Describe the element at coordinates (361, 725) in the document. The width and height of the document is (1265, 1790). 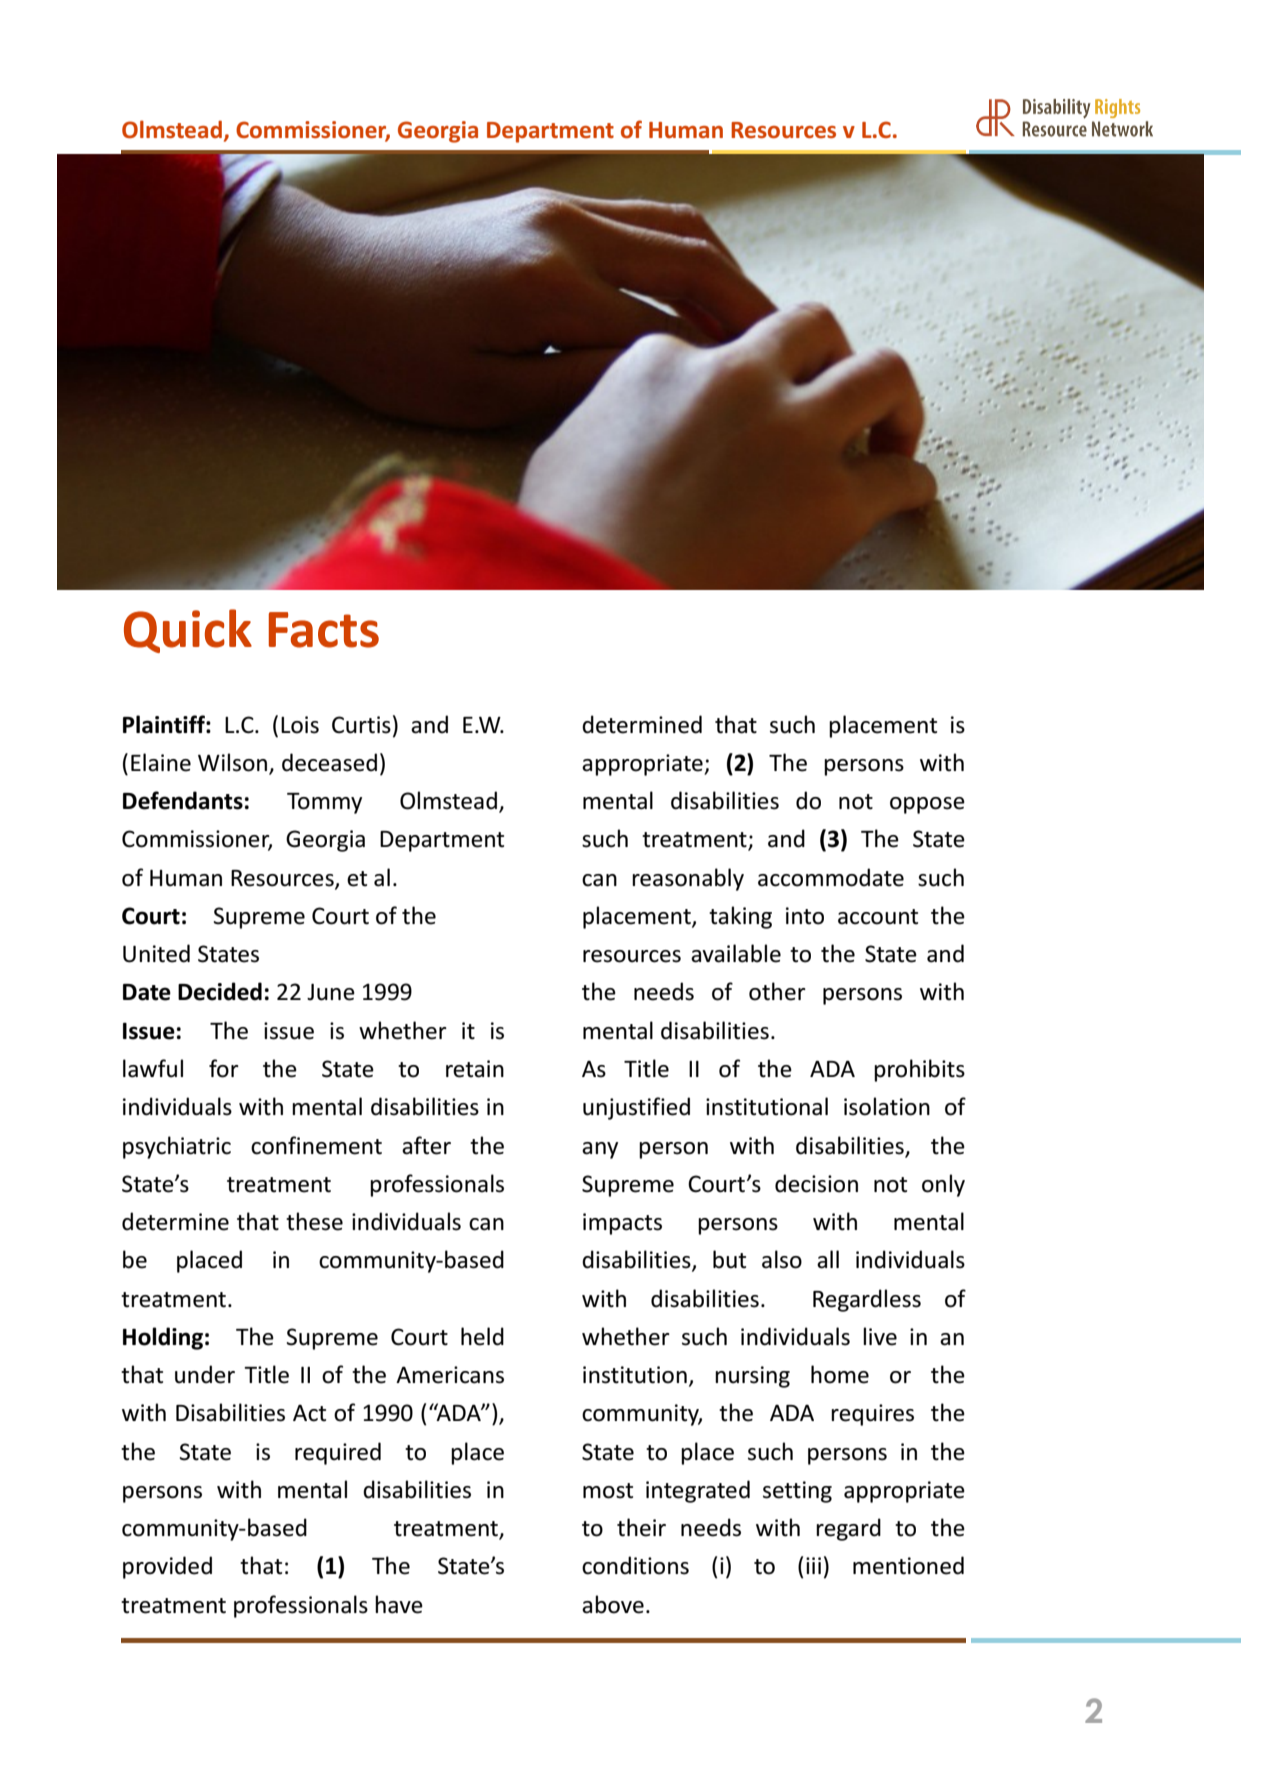
I see `Curtis` at that location.
